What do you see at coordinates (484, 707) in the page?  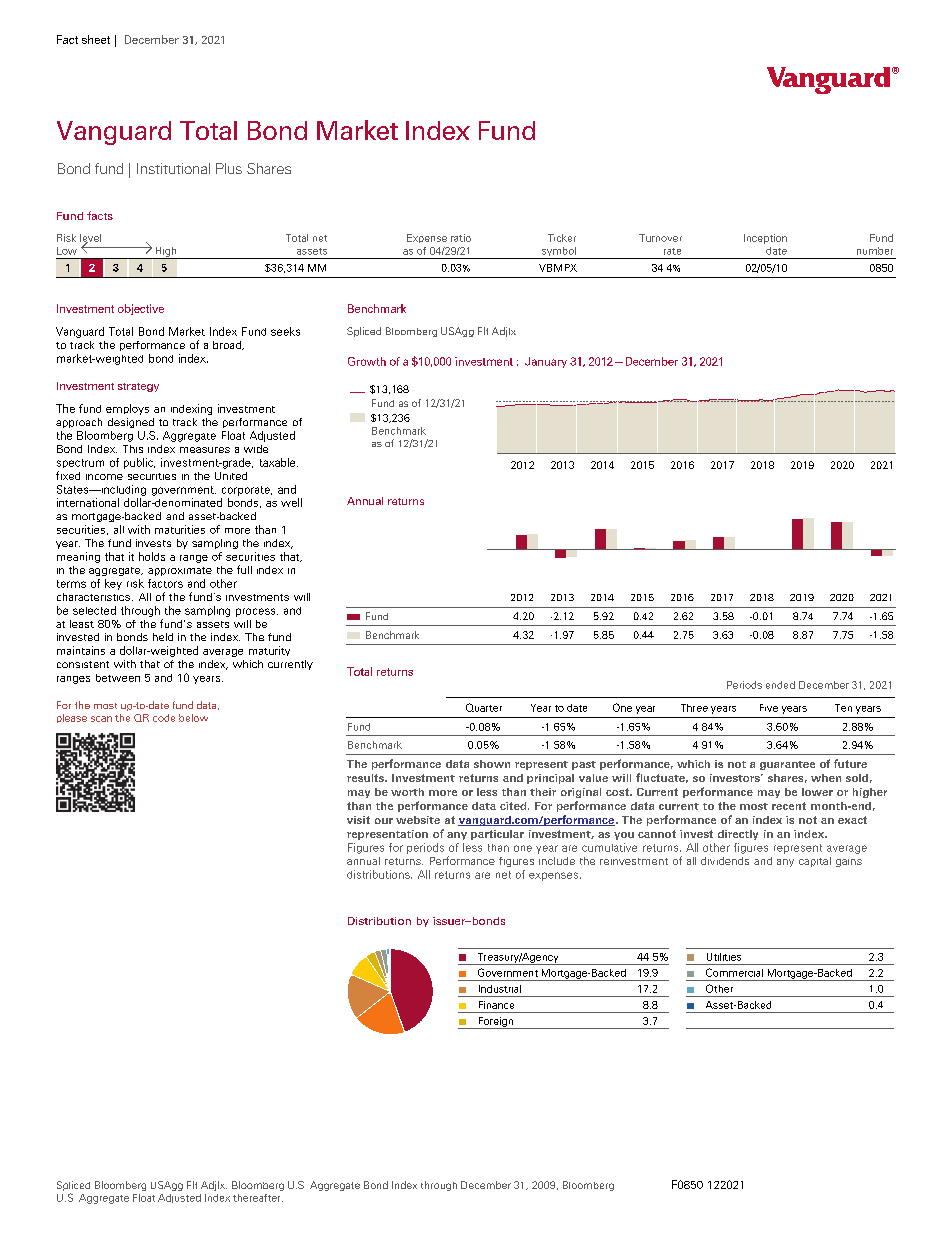 I see `Quarter` at bounding box center [484, 707].
